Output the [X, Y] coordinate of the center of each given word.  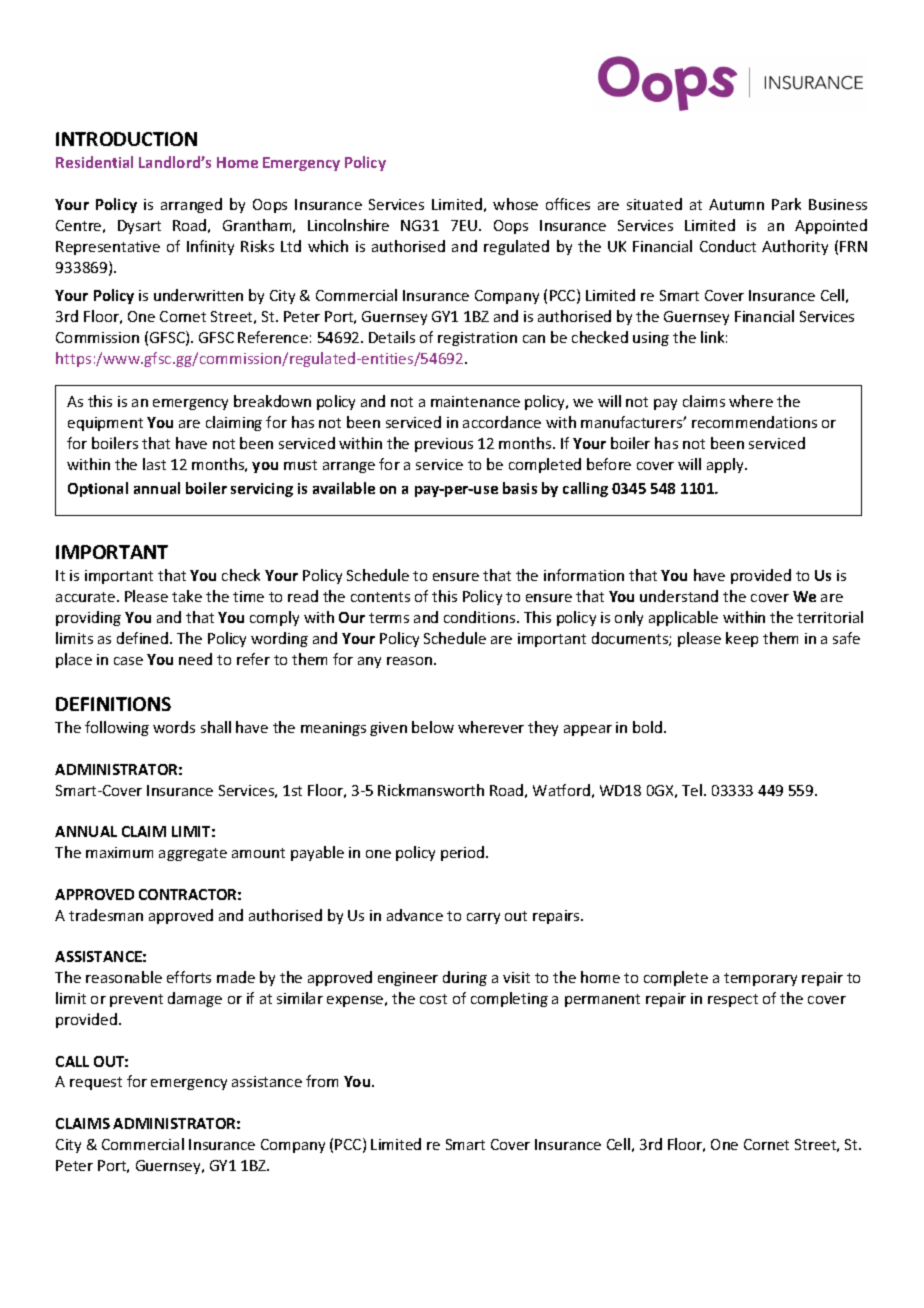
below [433, 727]
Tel [692, 790]
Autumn [736, 204]
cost [433, 999]
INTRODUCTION [126, 139]
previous [444, 445]
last [154, 464]
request [96, 1083]
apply [726, 465]
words [174, 727]
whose [515, 204]
